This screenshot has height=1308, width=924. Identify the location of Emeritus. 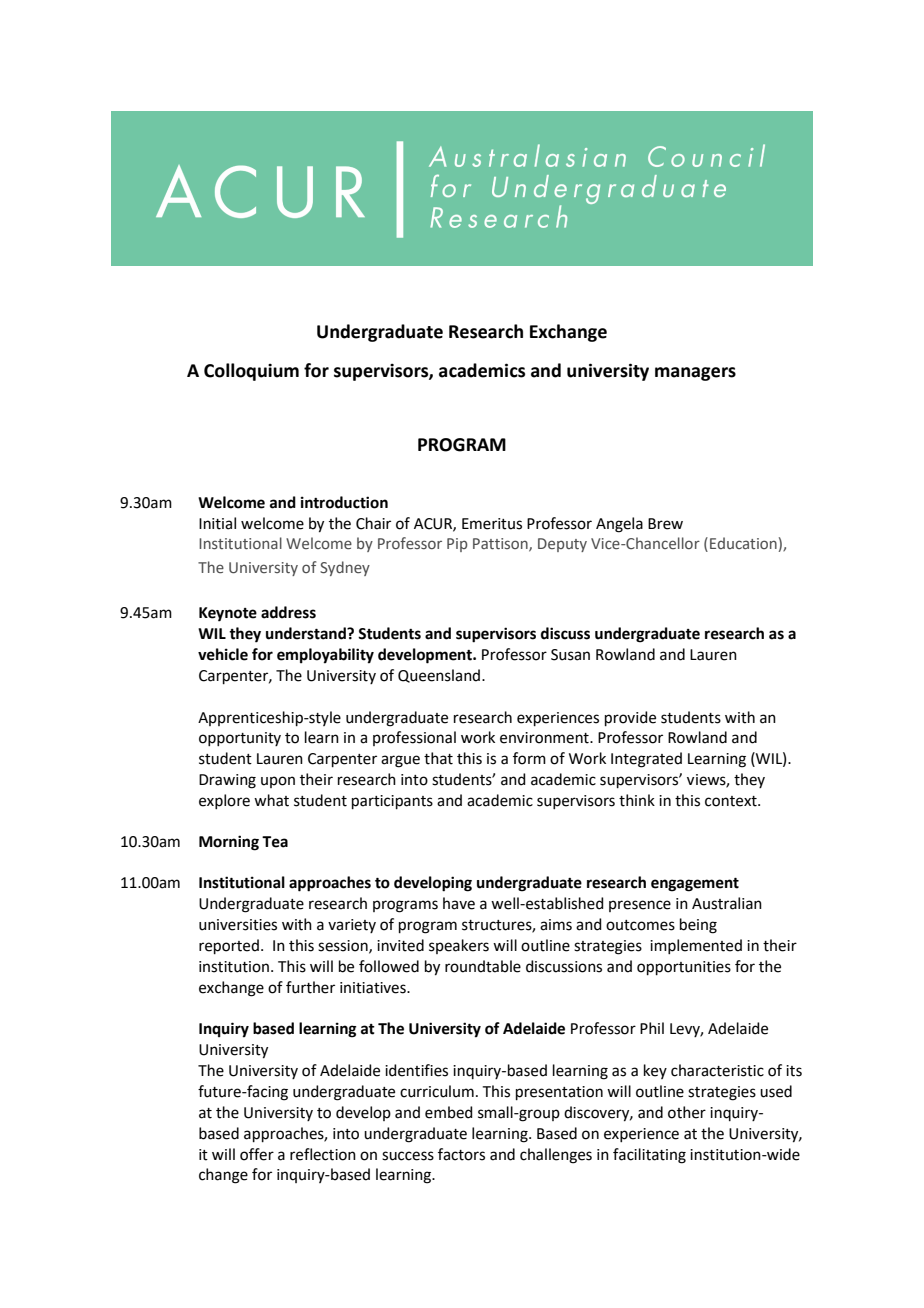
(492, 524).
